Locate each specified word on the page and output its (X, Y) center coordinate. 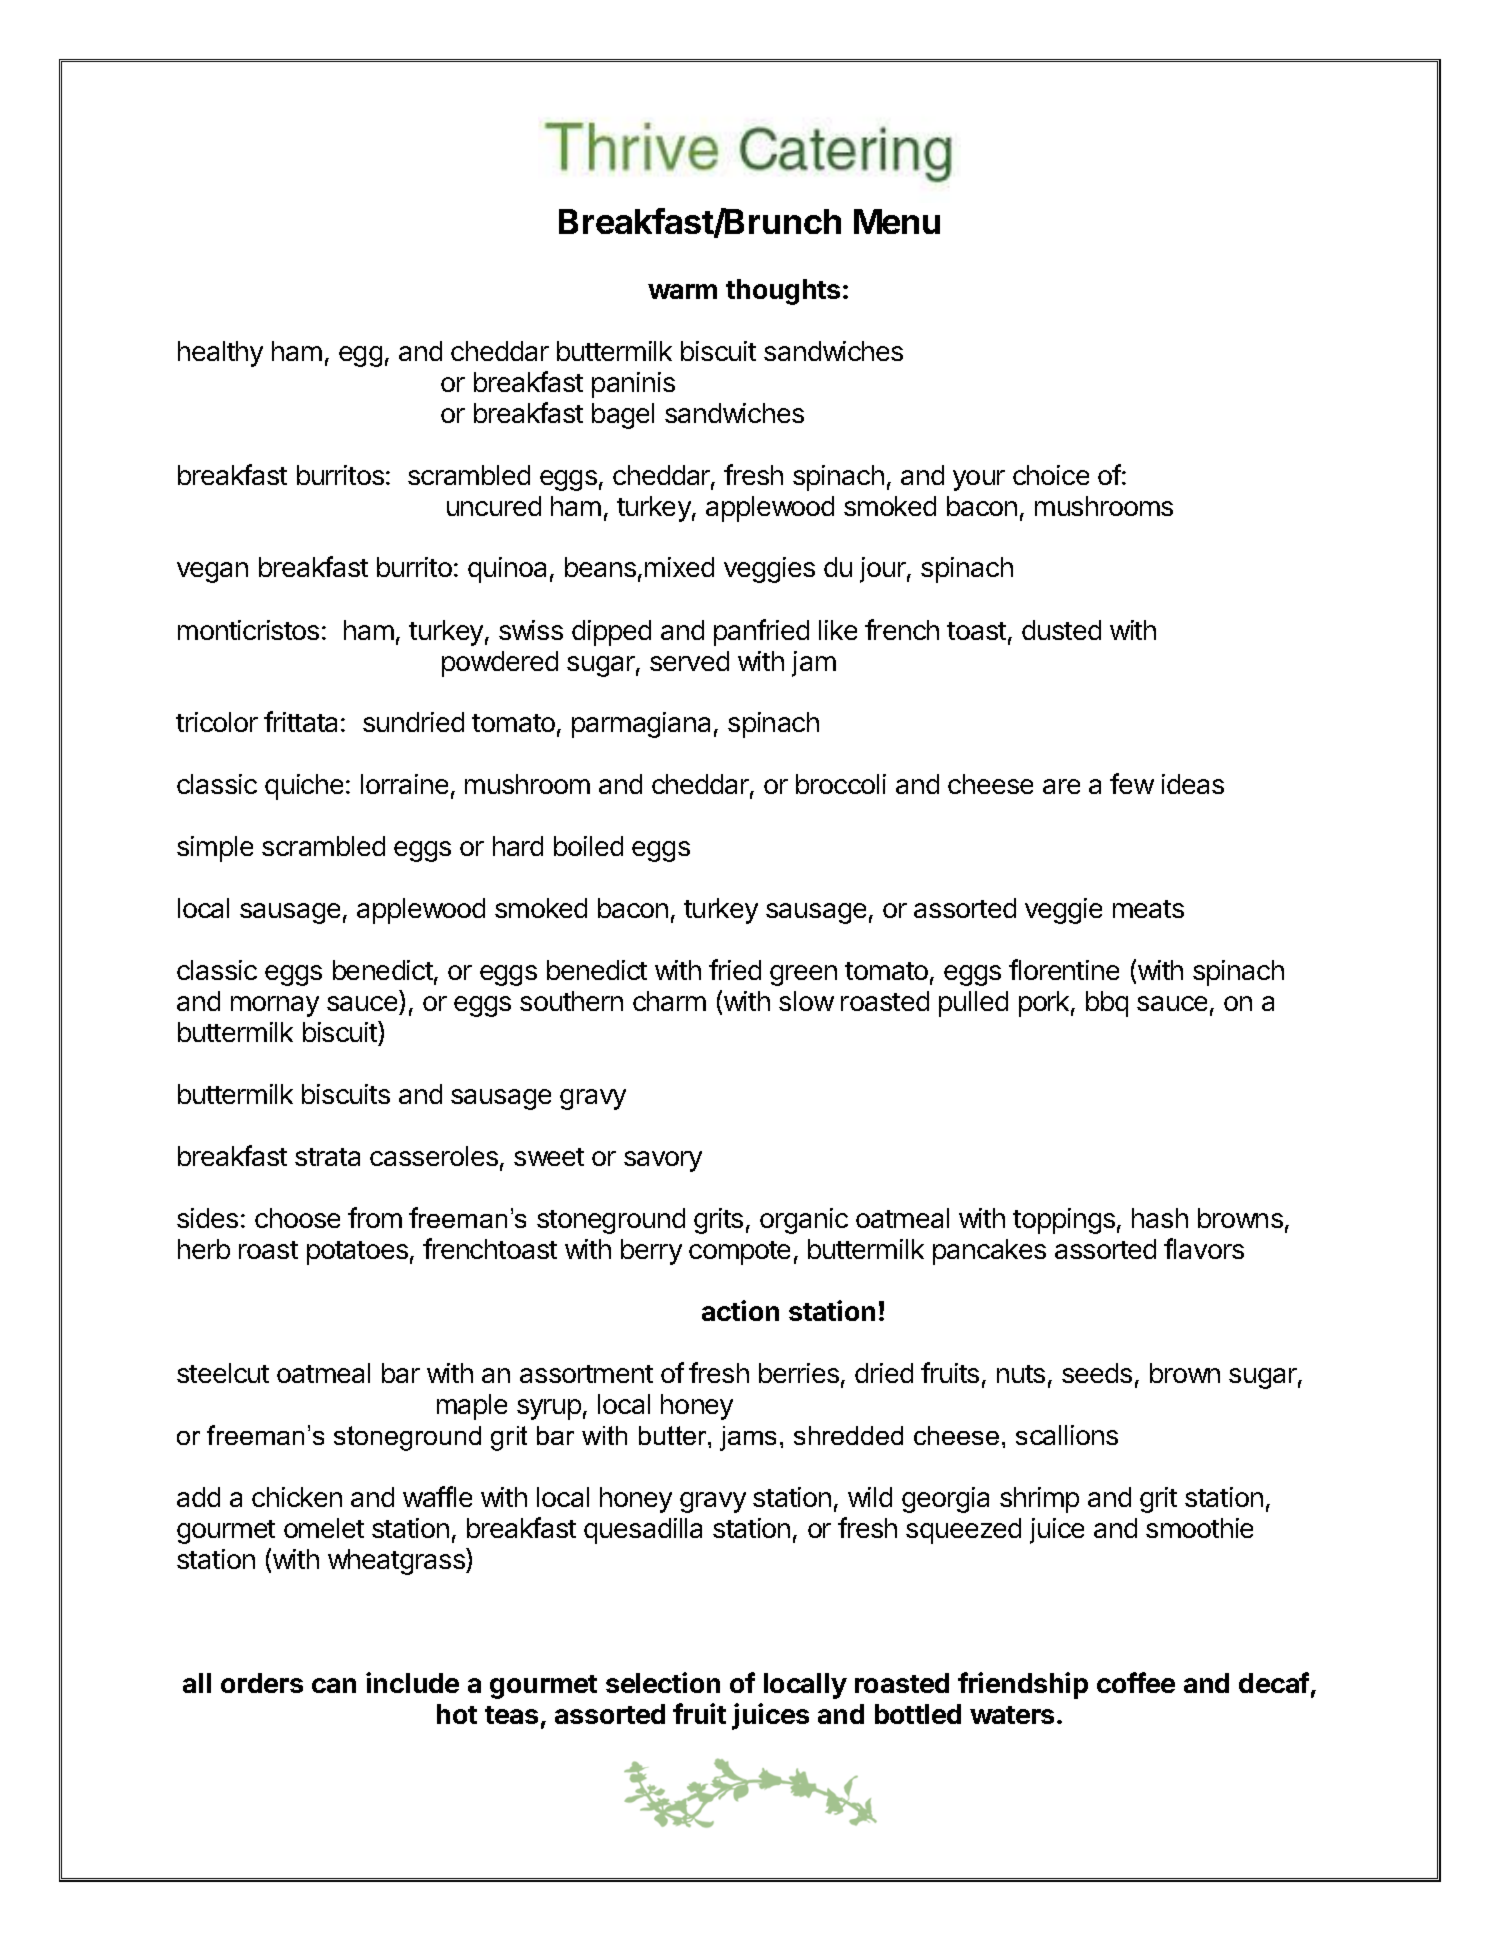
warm (682, 291)
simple (215, 849)
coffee (1136, 1682)
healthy (220, 354)
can (334, 1685)
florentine (1064, 969)
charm (669, 1001)
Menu (897, 221)
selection (663, 1682)
